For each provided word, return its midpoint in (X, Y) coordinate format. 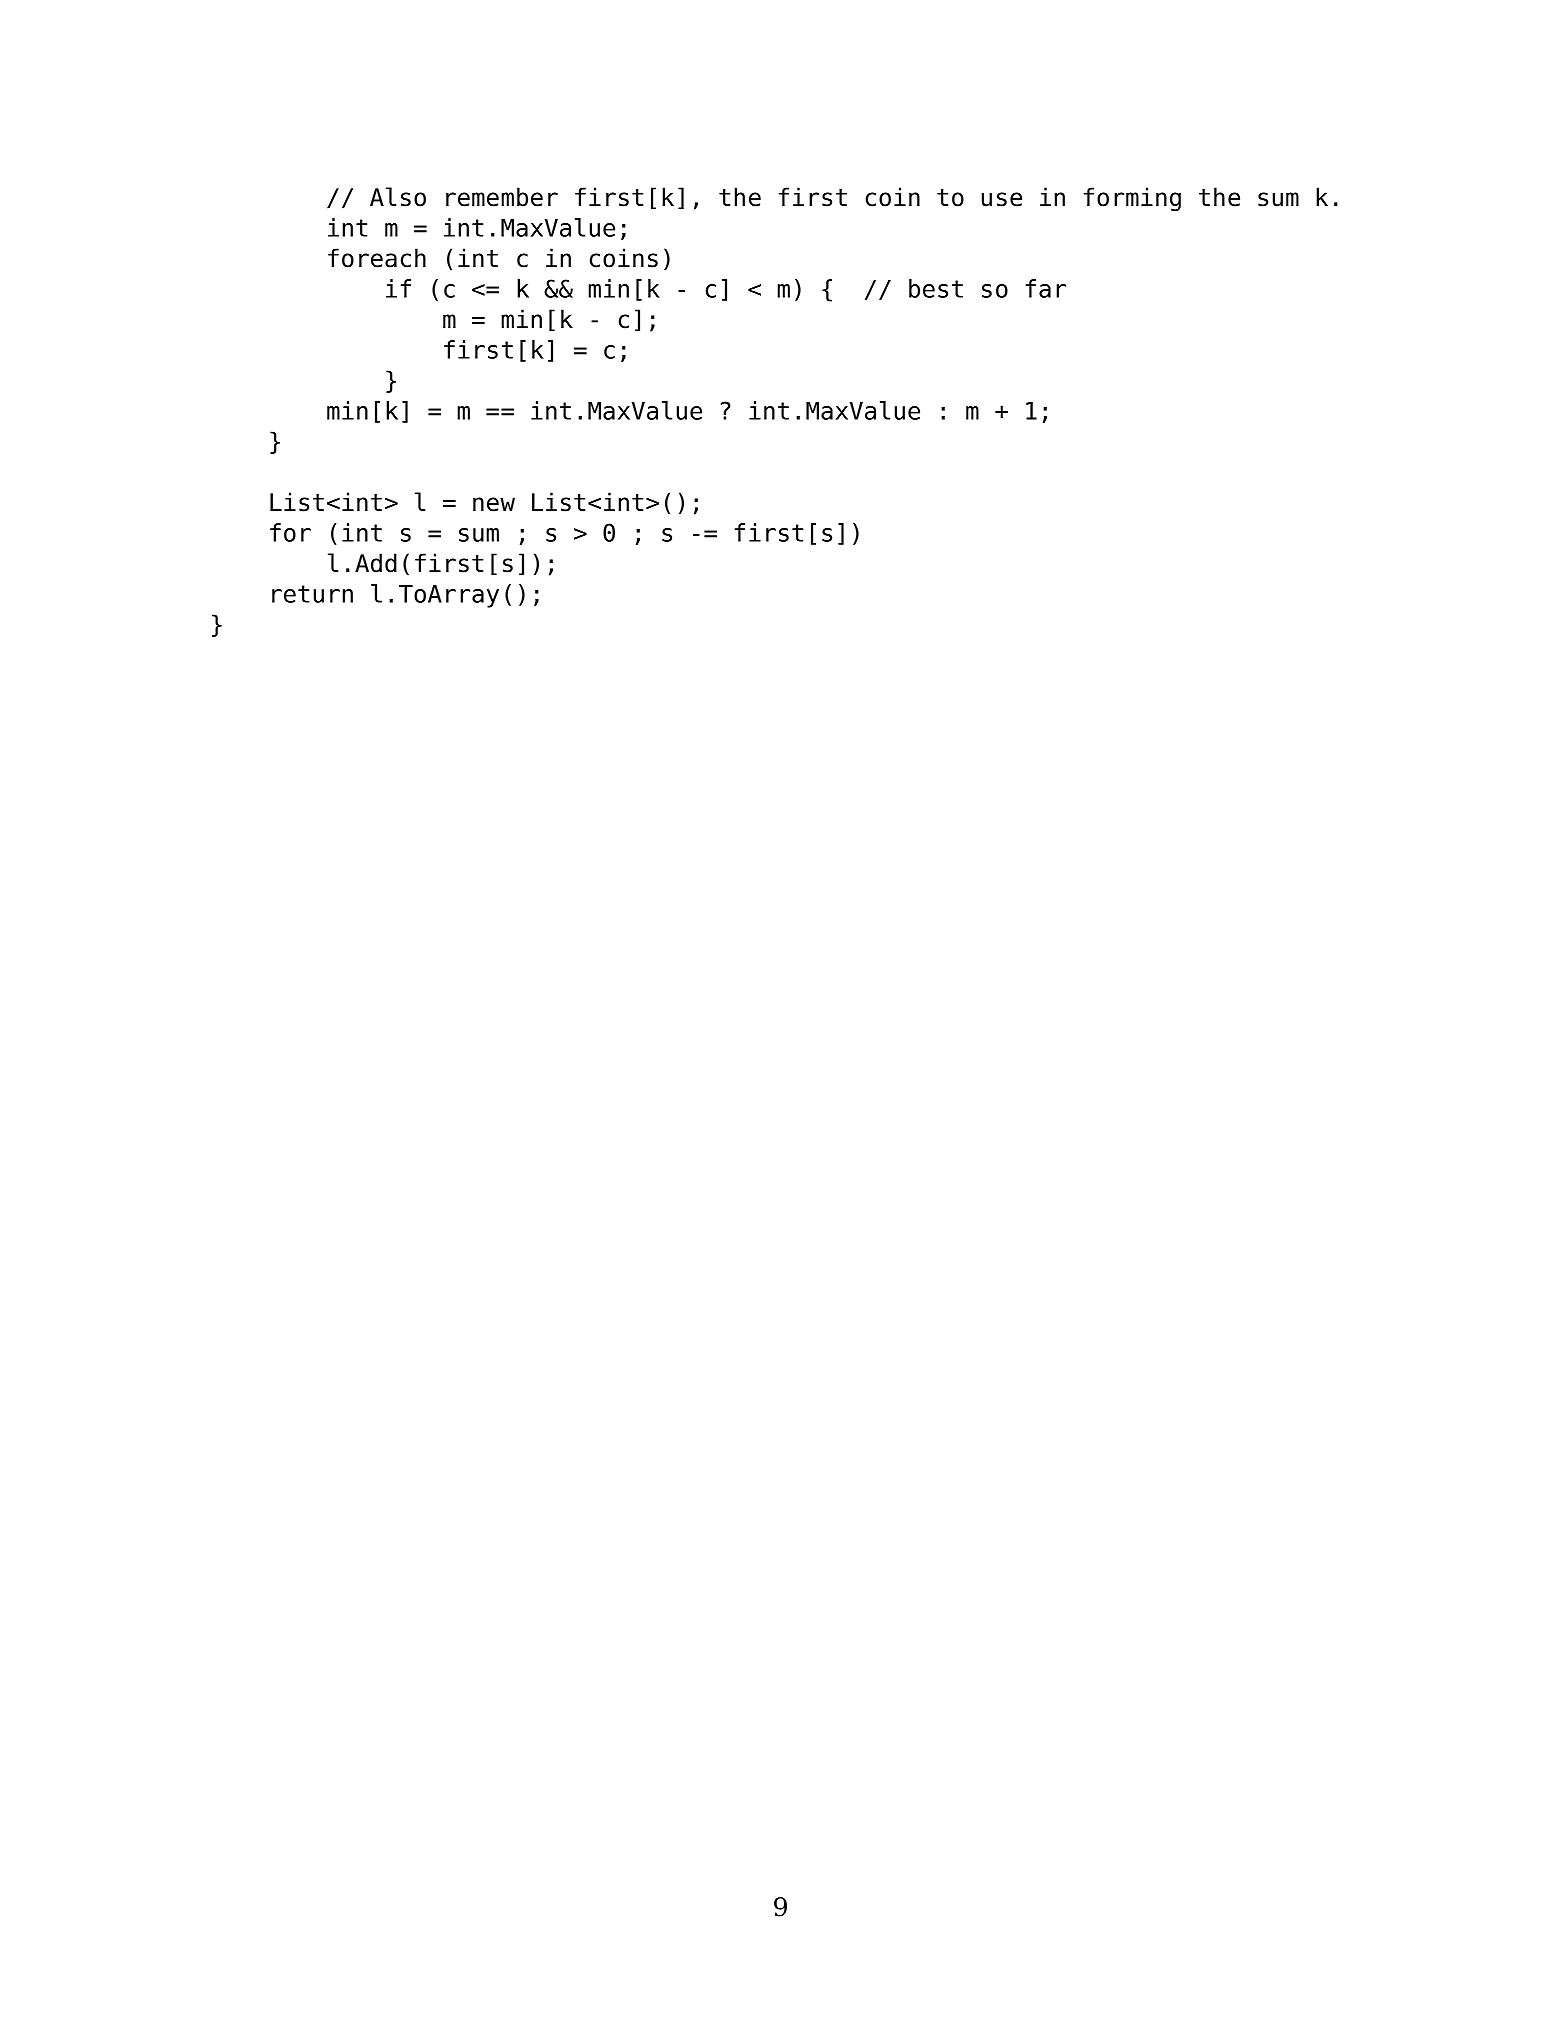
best (936, 288)
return (312, 594)
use (1001, 199)
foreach (377, 258)
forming (1132, 199)
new (494, 504)
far (1045, 288)
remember (502, 197)
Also (398, 197)
